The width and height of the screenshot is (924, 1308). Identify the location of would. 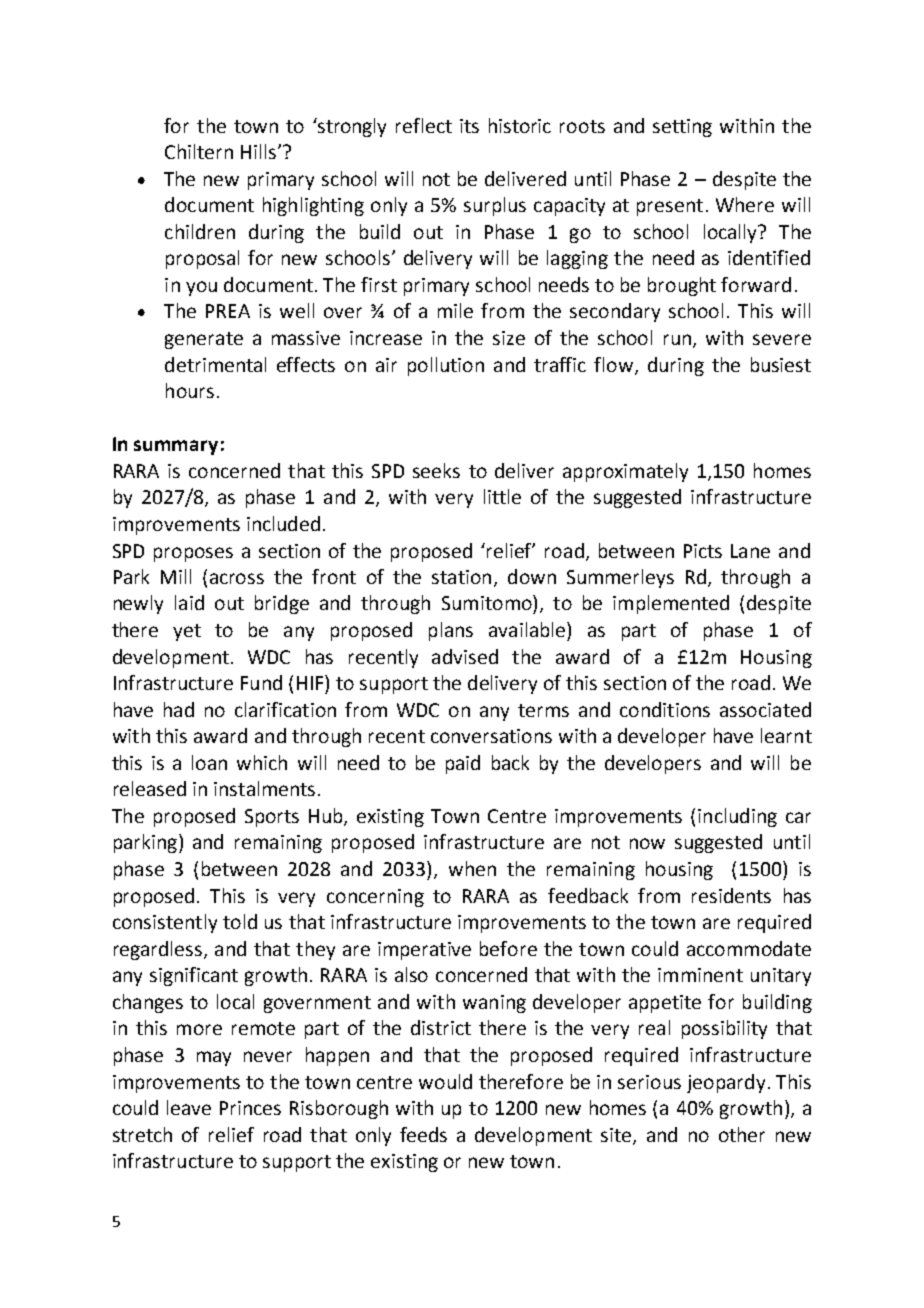
(445, 1081).
